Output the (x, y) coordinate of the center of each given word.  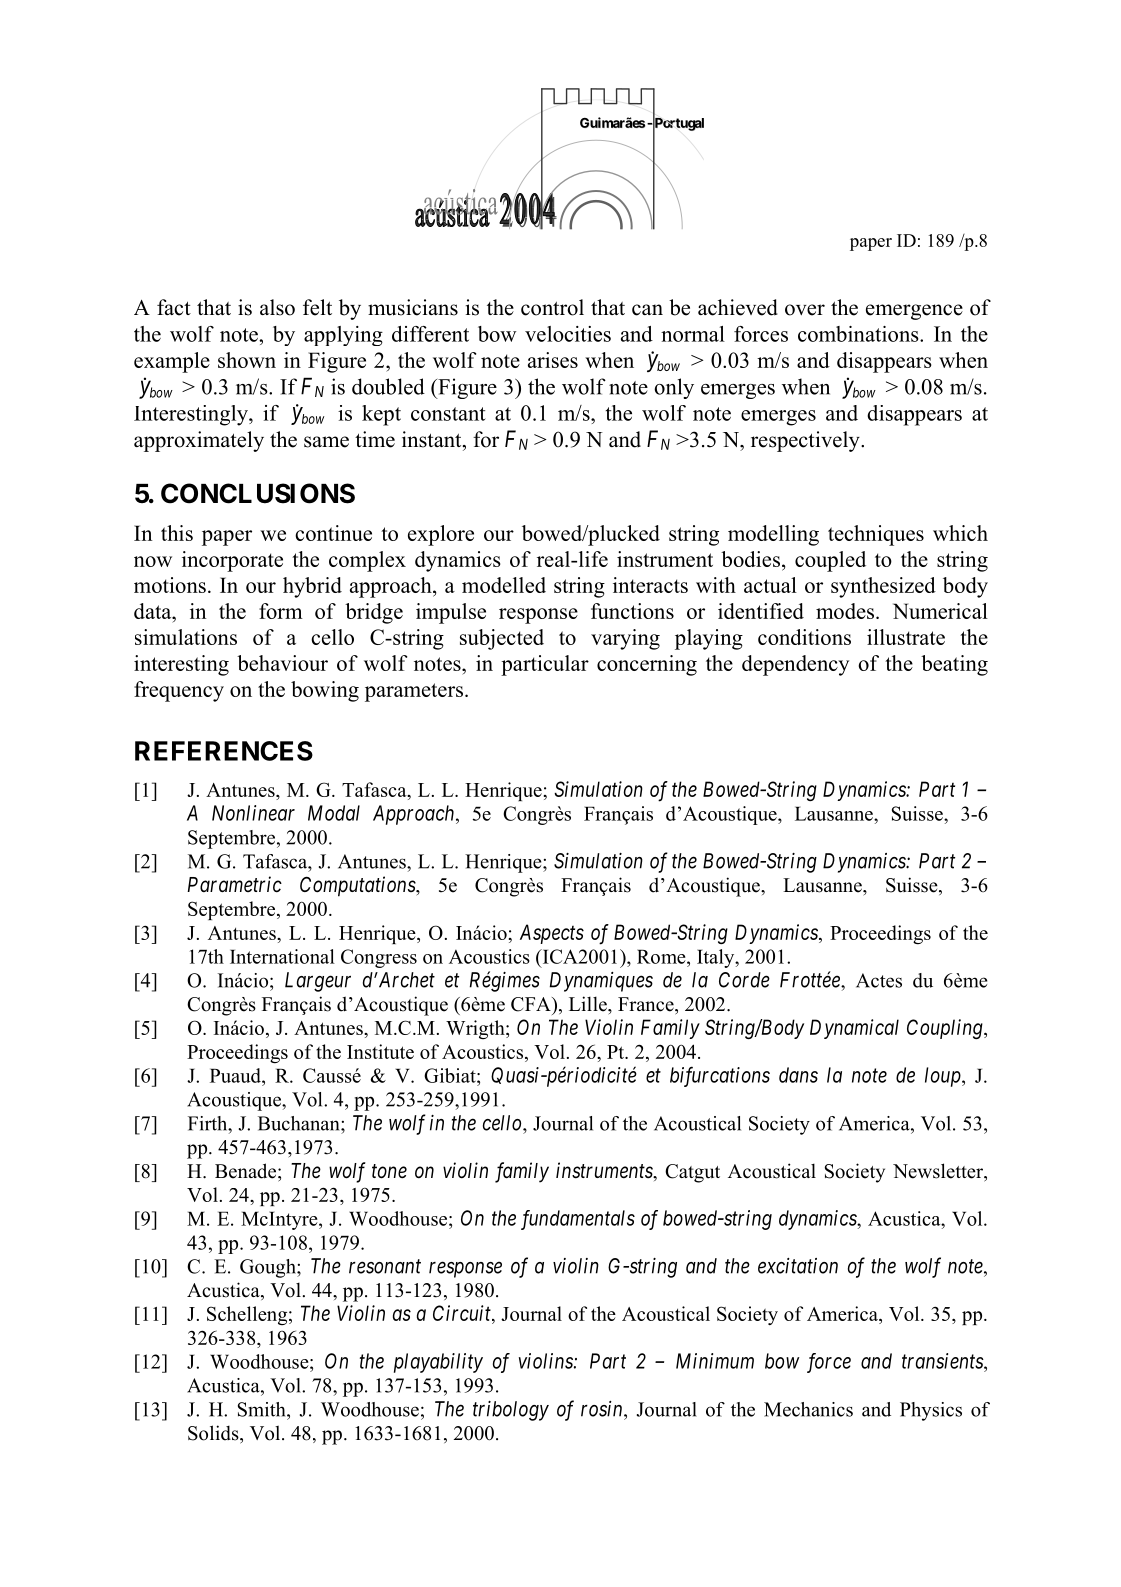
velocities (568, 334)
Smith (263, 1409)
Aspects (552, 934)
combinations (859, 334)
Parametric (234, 884)
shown (247, 360)
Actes (879, 980)
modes (846, 611)
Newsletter (939, 1171)
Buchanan (300, 1123)
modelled (504, 585)
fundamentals (578, 1220)
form (281, 611)
